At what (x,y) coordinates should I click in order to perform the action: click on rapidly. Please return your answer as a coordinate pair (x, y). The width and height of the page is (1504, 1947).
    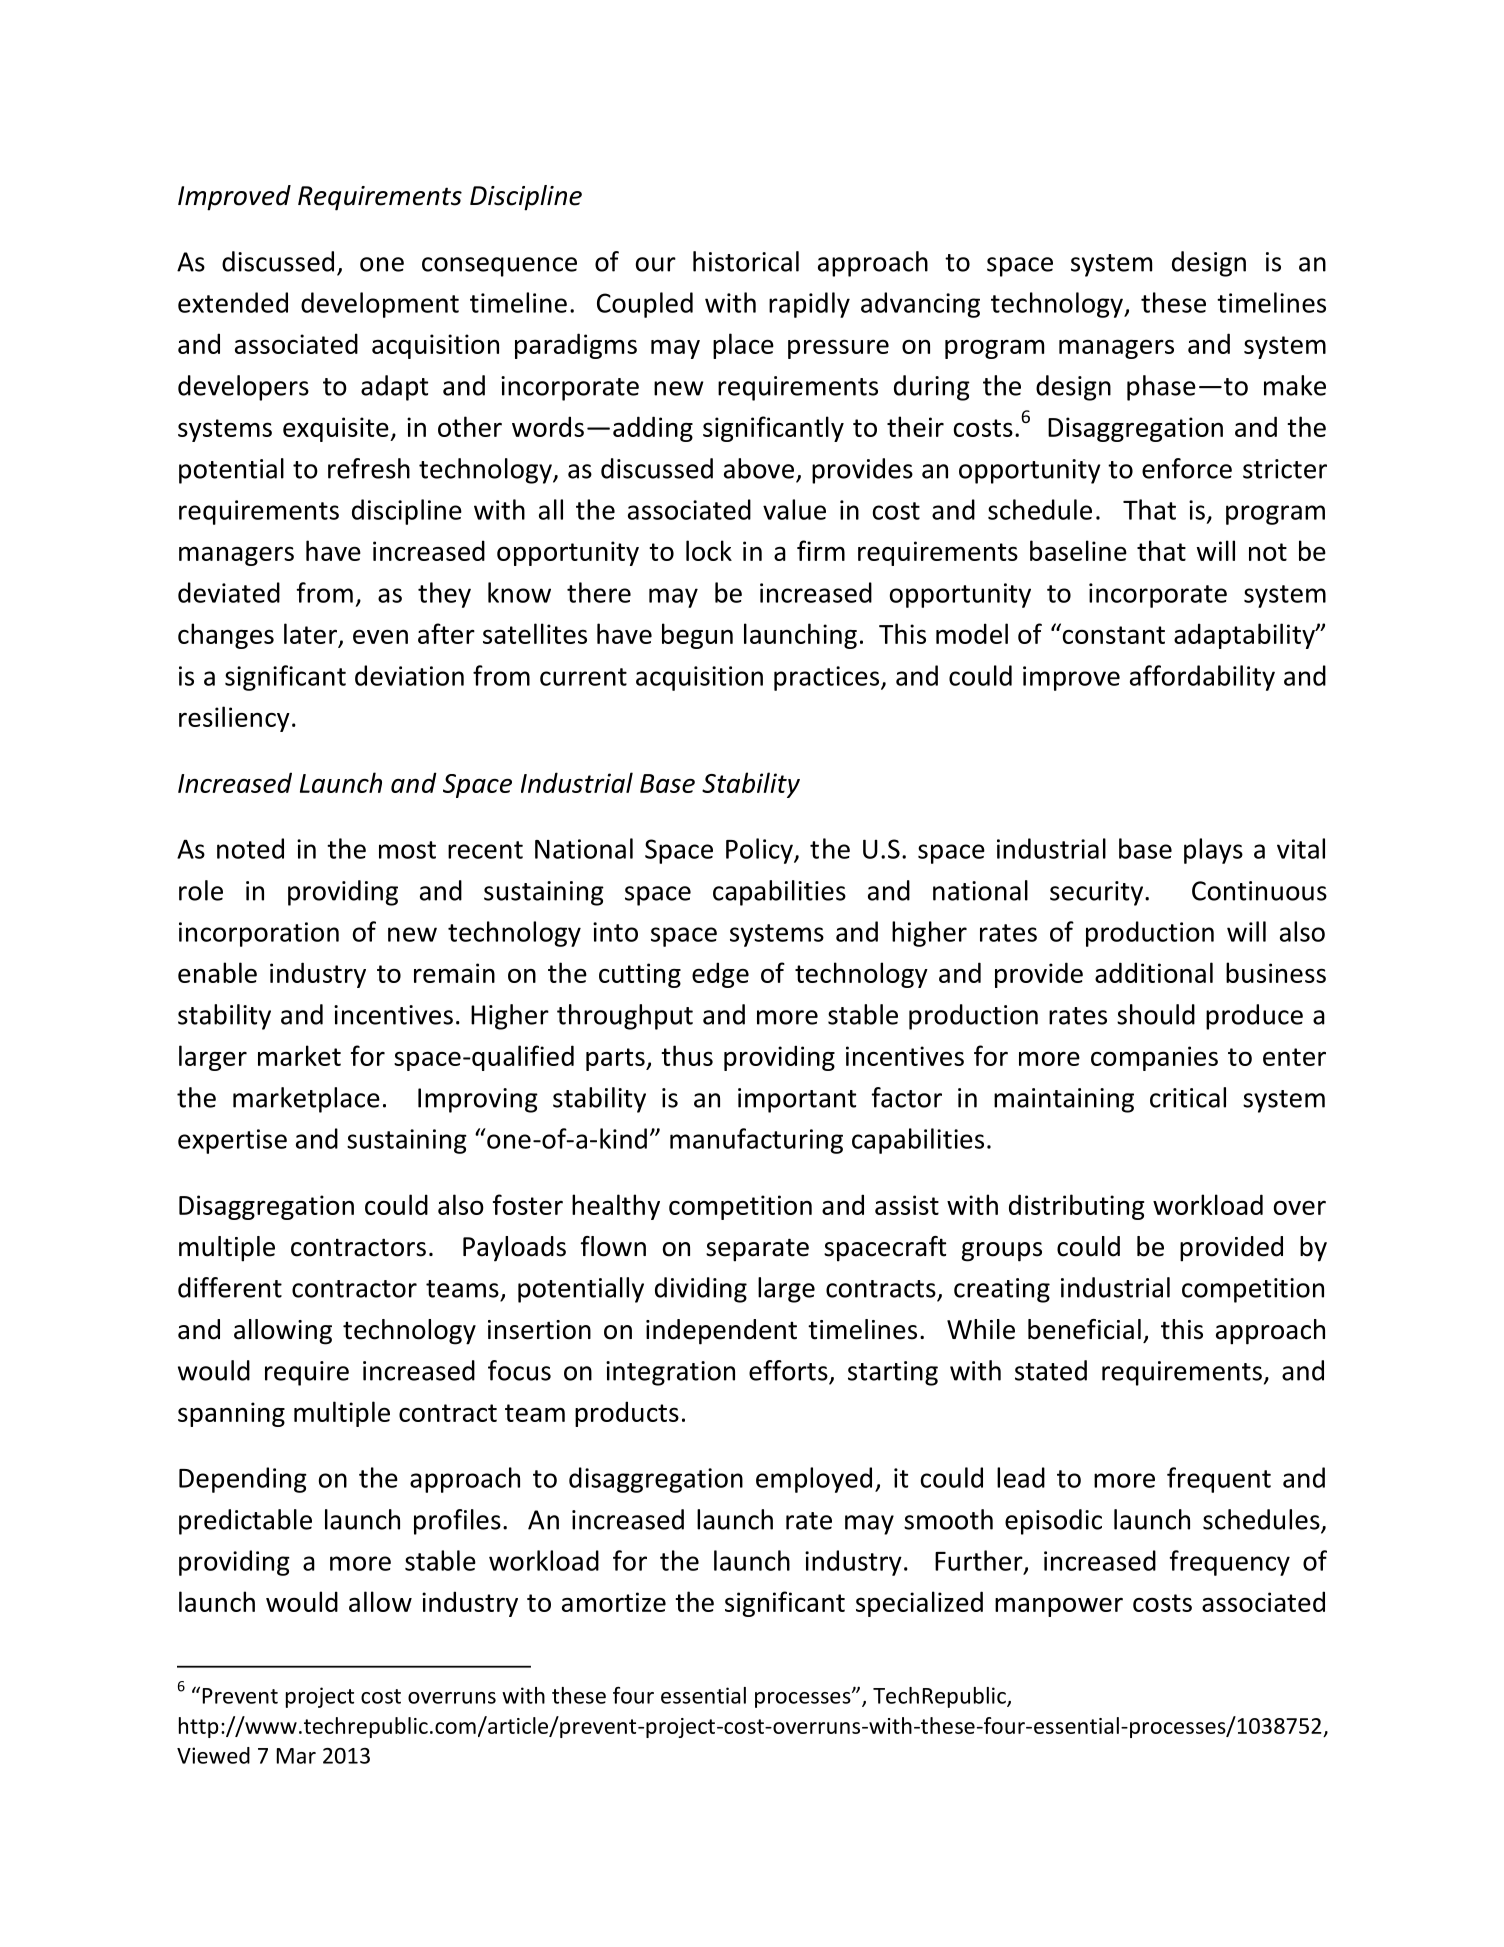
    Looking at the image, I should click on (809, 305).
